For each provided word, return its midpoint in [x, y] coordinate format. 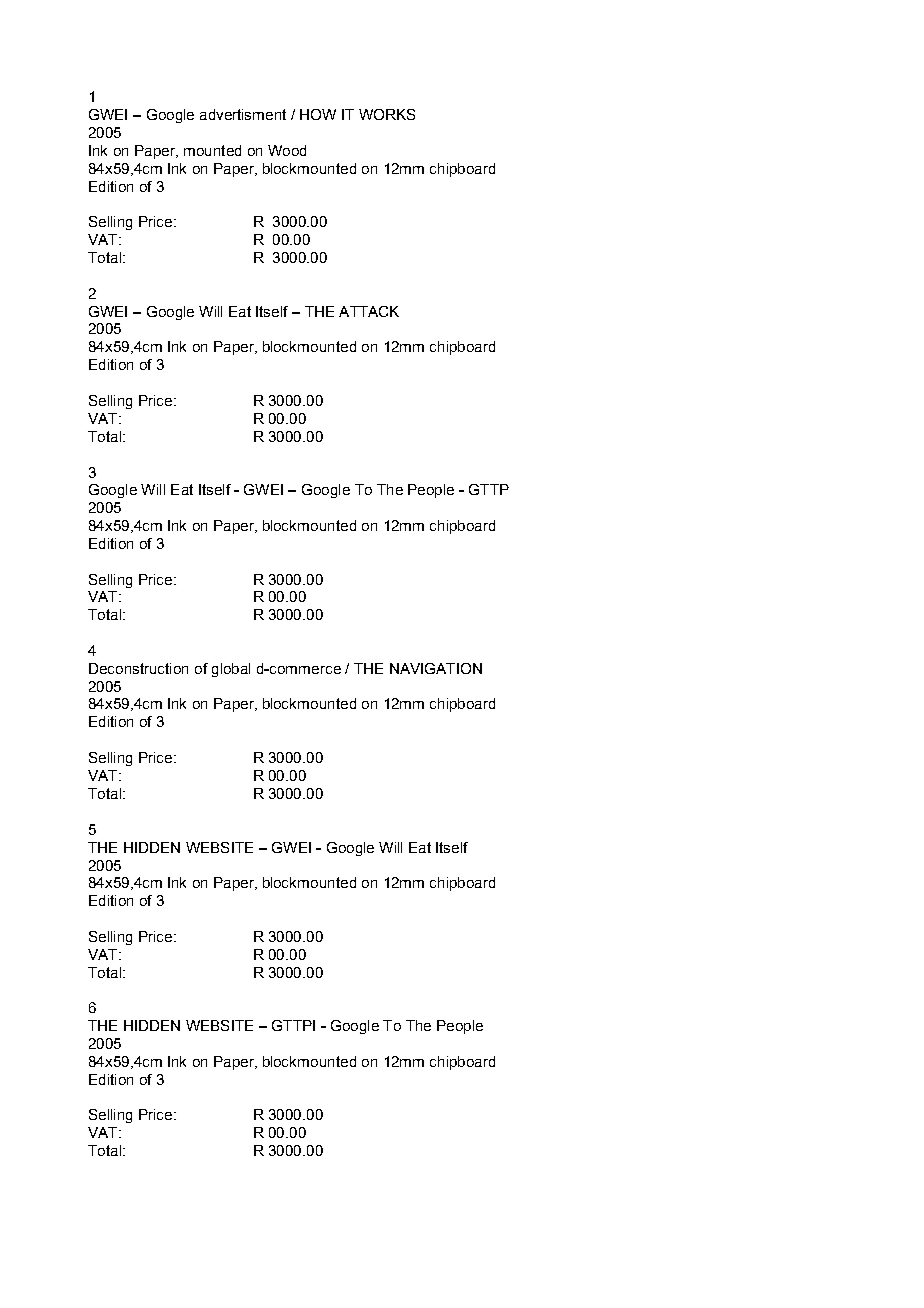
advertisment [243, 114]
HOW [318, 114]
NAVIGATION [436, 668]
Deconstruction [138, 668]
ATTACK [369, 311]
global [231, 670]
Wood [287, 150]
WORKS [387, 114]
